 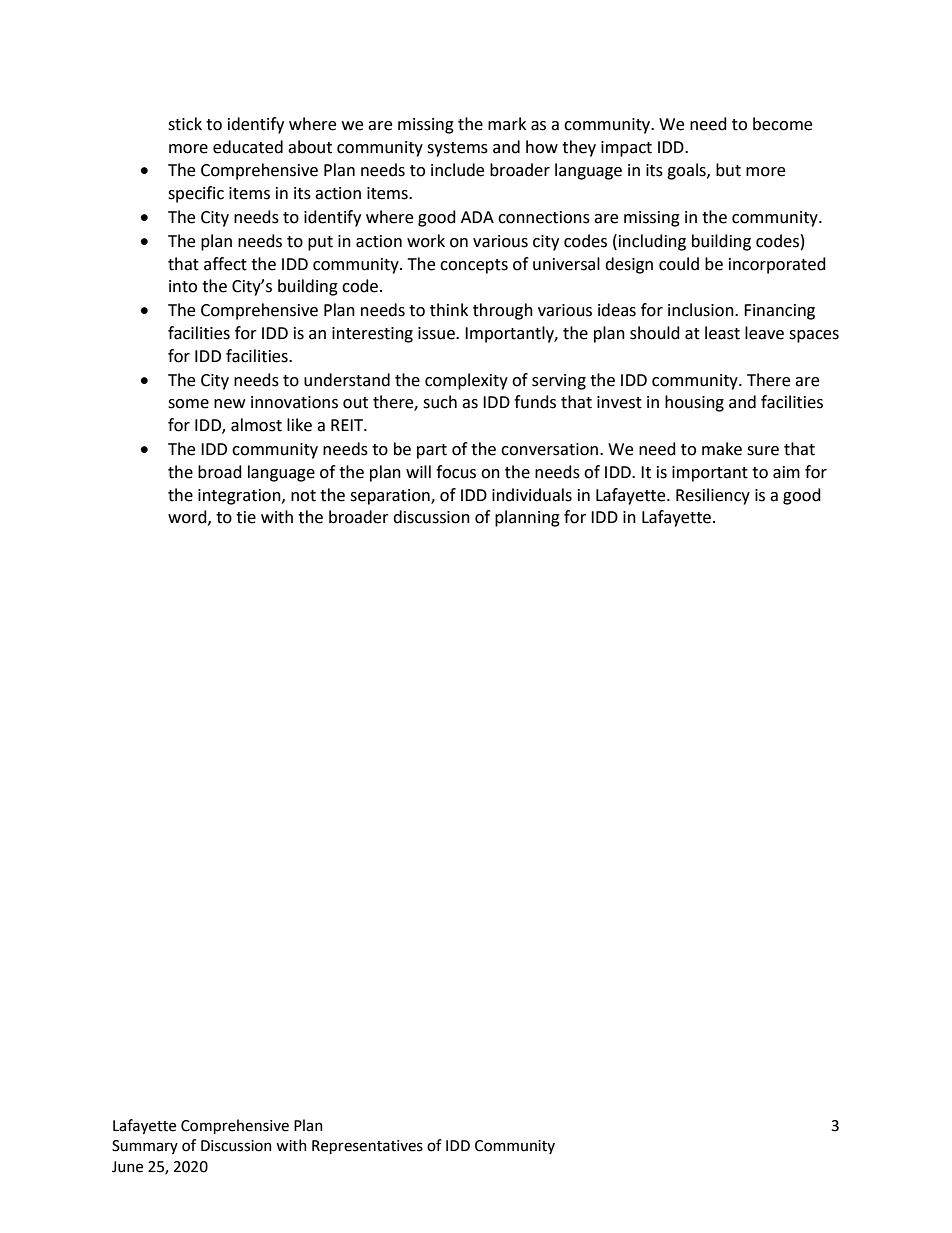 What do you see at coordinates (145, 1147) in the screenshot?
I see `Summary` at bounding box center [145, 1147].
